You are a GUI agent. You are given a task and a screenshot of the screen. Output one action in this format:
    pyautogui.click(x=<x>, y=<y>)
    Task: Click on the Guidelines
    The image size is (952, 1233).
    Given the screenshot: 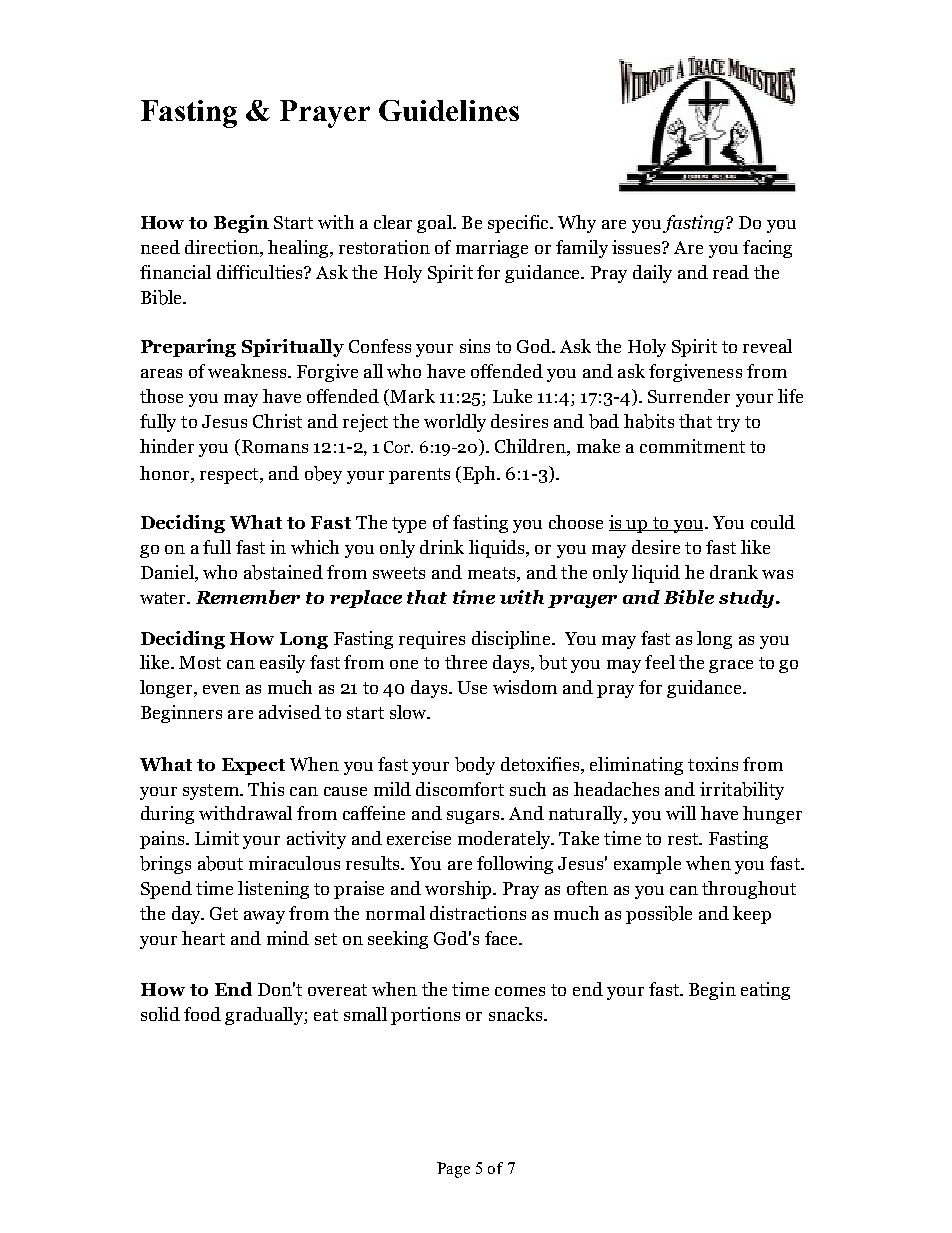 What is the action you would take?
    pyautogui.click(x=449, y=110)
